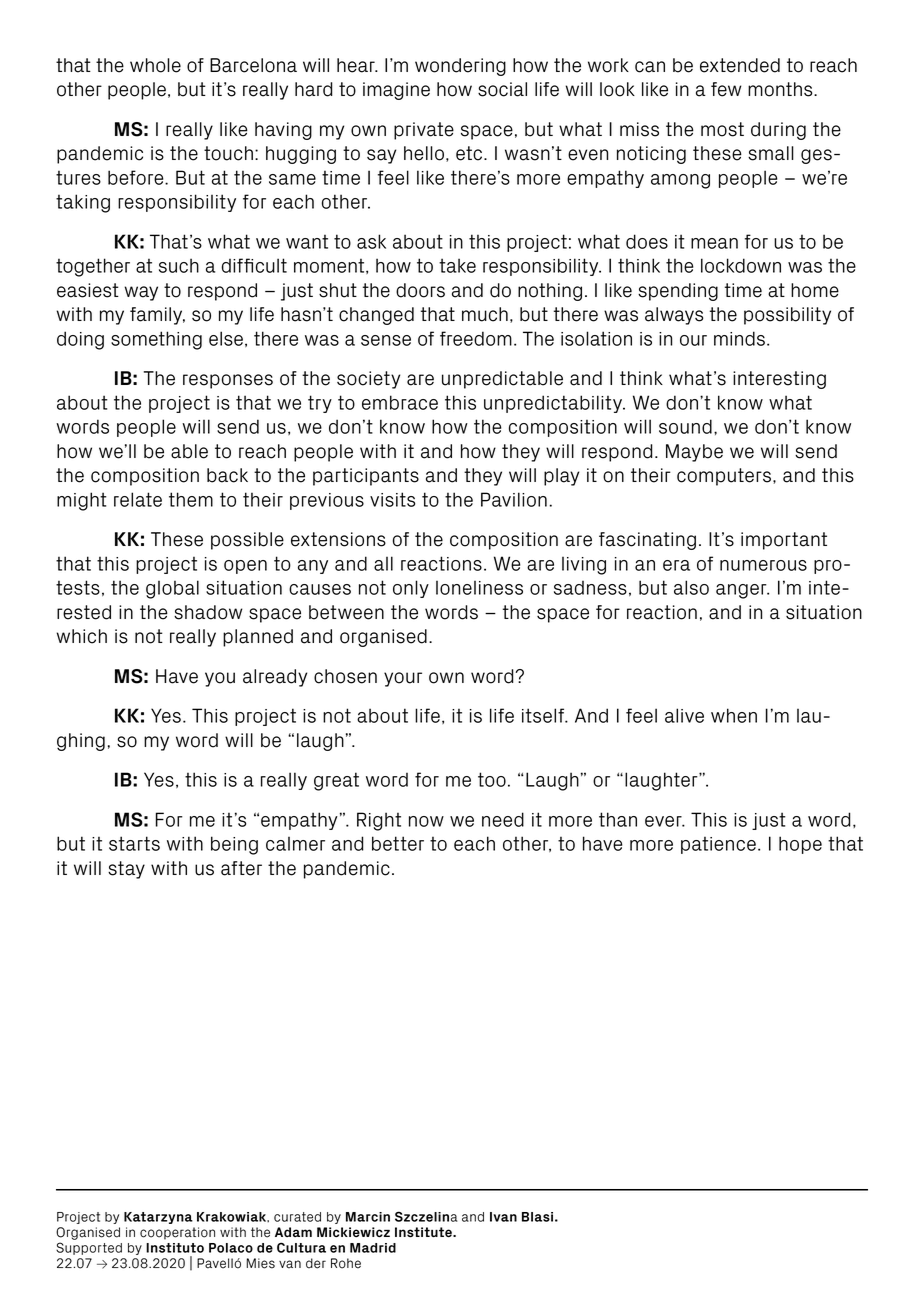 This screenshot has width=924, height=1308. I want to click on shadow, so click(208, 612).
